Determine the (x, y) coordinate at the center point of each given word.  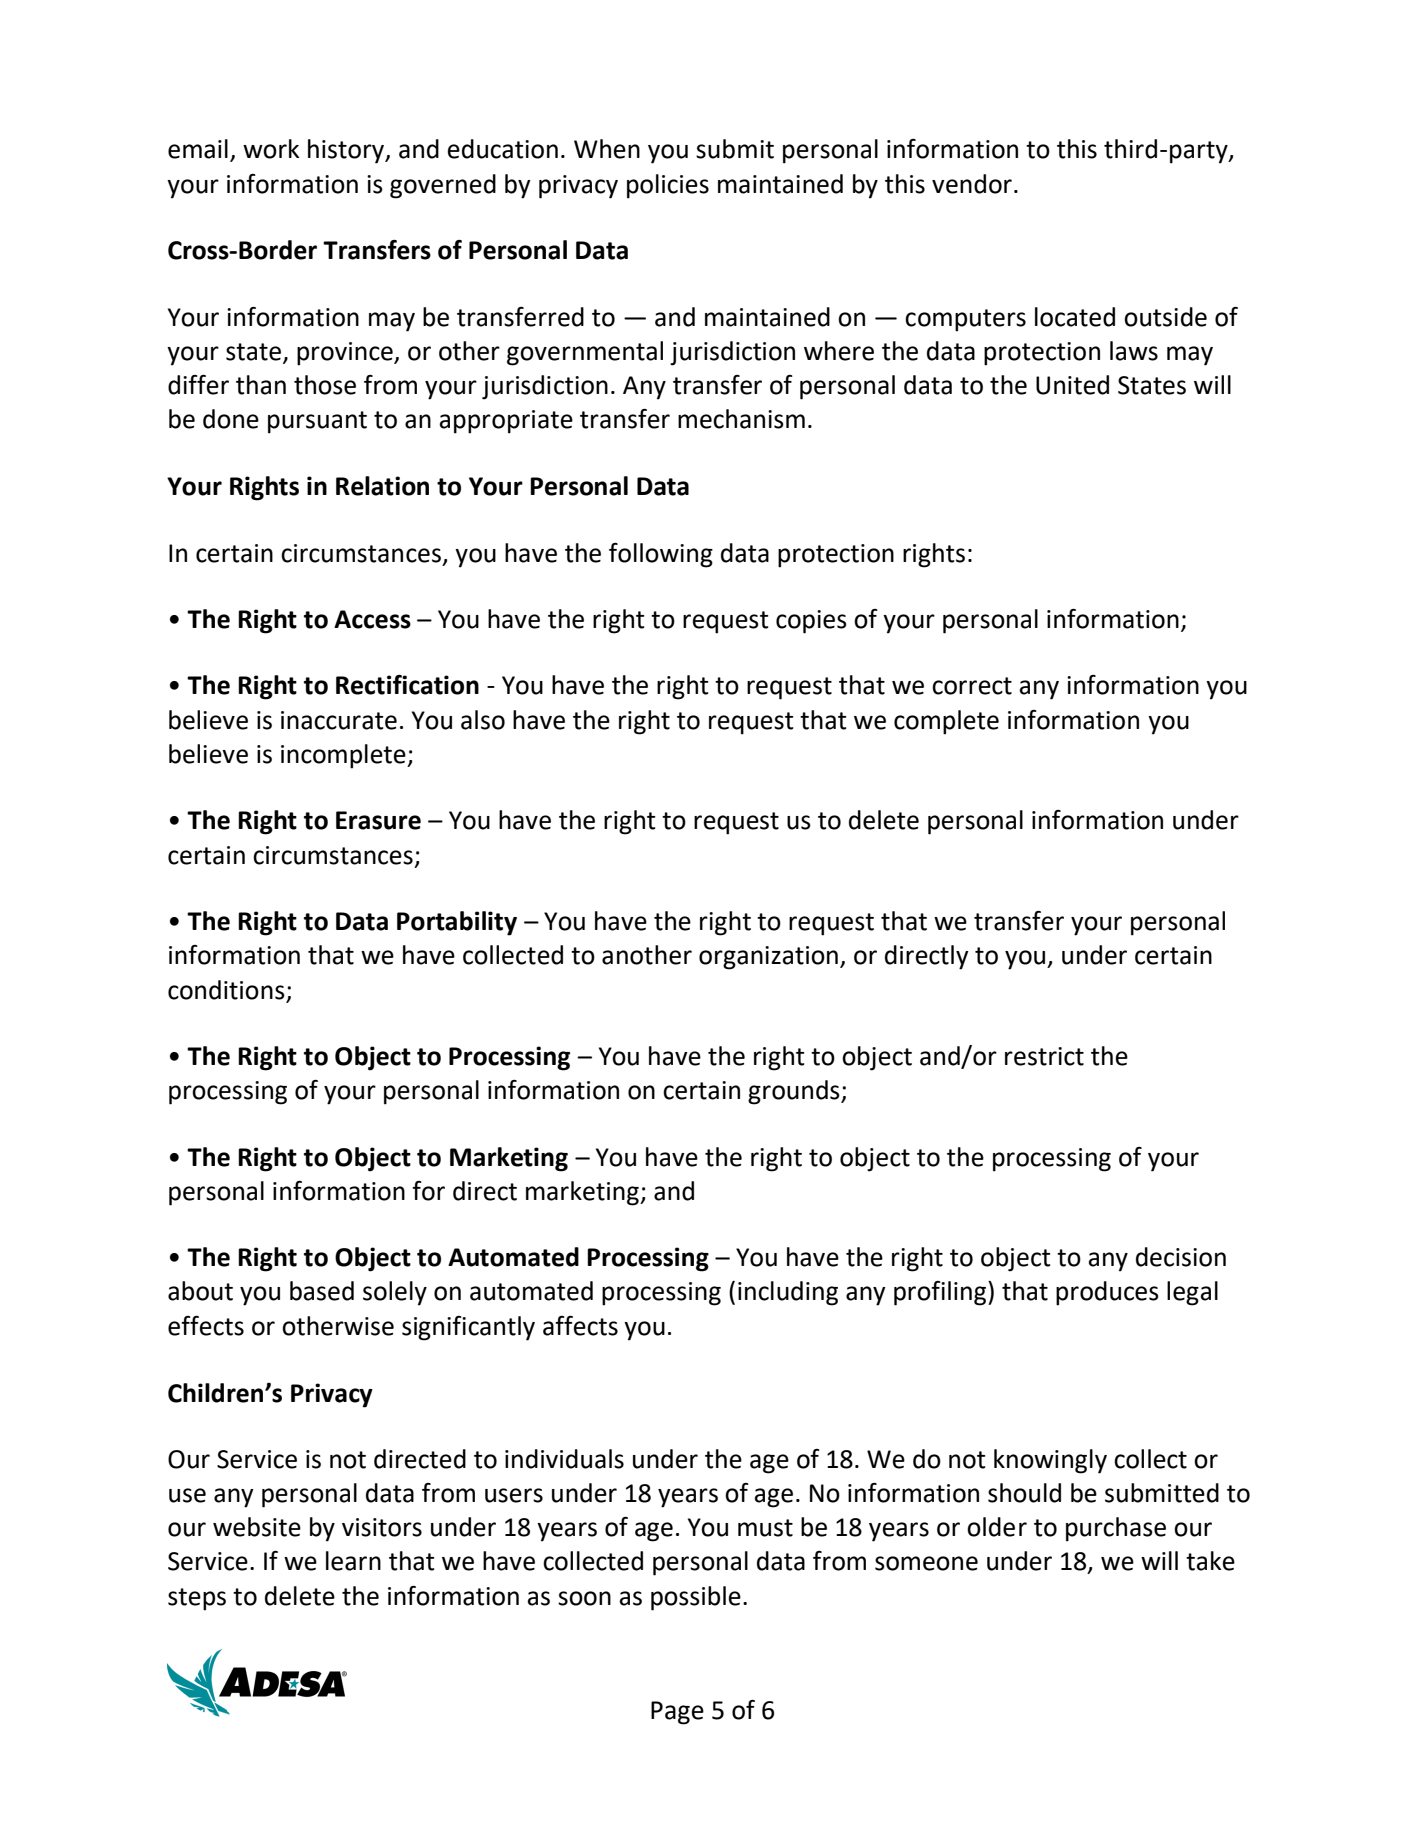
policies (668, 186)
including (788, 1293)
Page (677, 1713)
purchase (1116, 1529)
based (322, 1291)
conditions (226, 990)
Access (372, 619)
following (661, 555)
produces (1107, 1293)
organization (768, 958)
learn (353, 1561)
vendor (972, 184)
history (347, 151)
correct (972, 686)
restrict (1044, 1056)
